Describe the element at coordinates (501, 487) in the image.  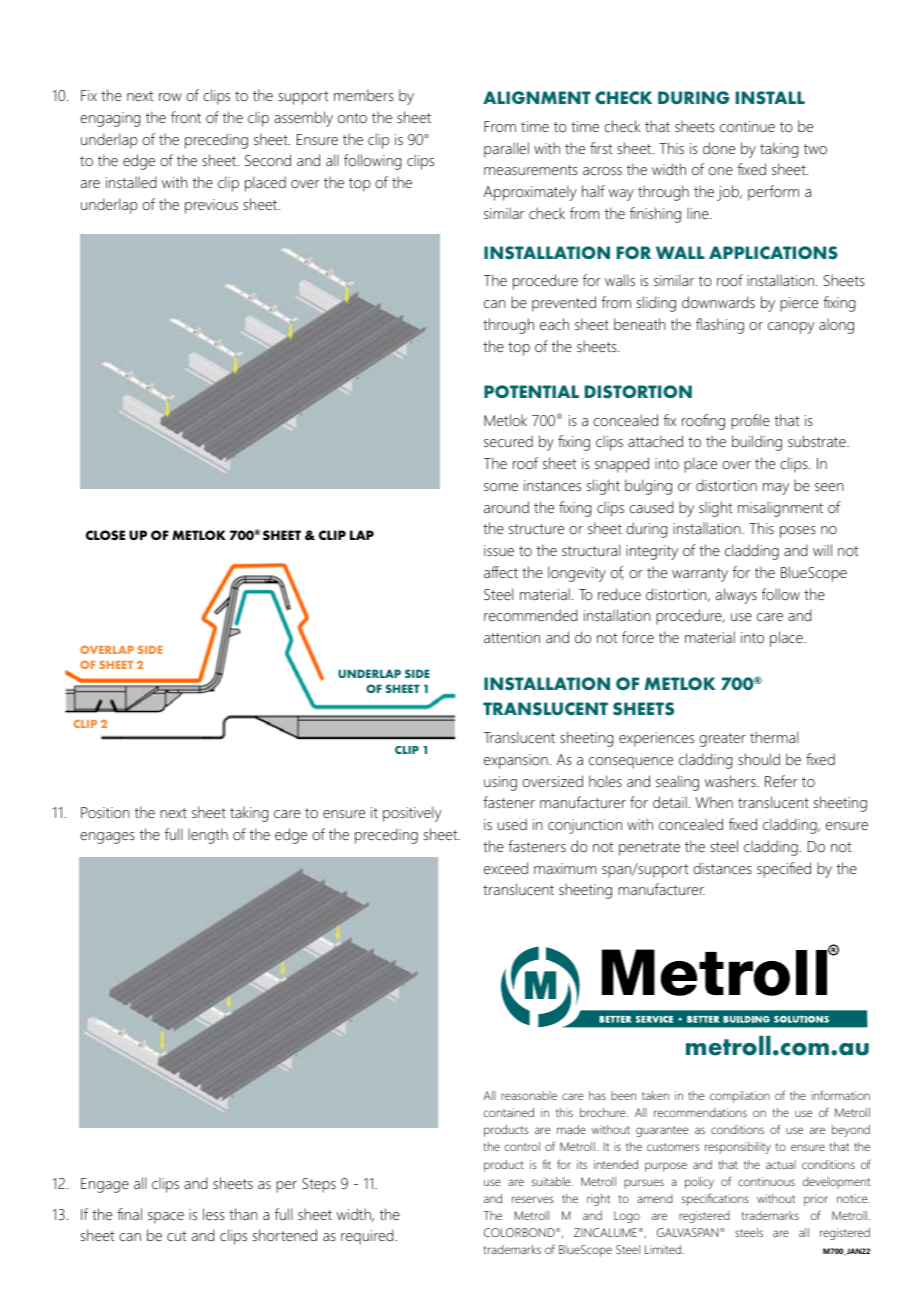
I see `some` at that location.
